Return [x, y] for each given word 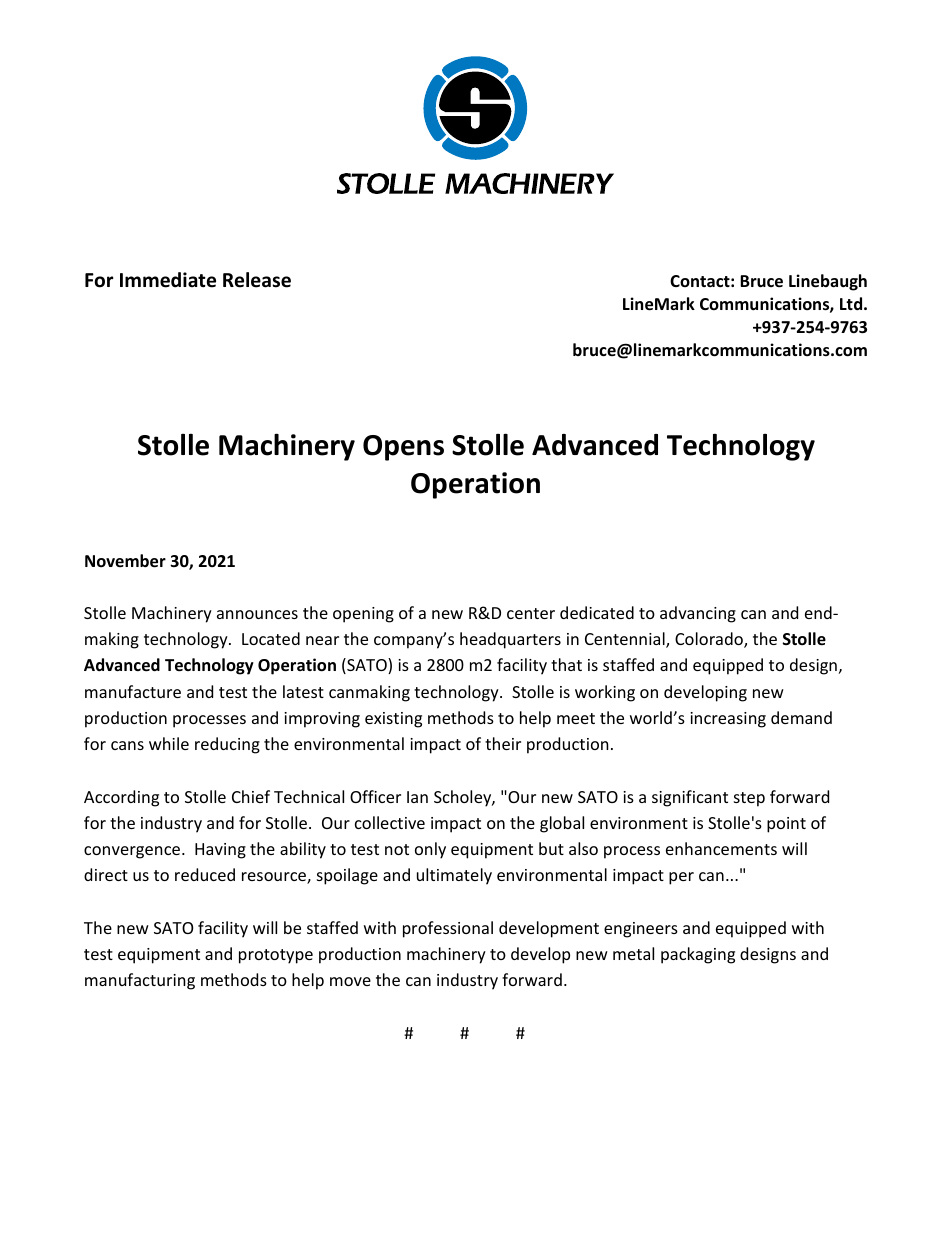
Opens [403, 448]
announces [257, 614]
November [125, 561]
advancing [698, 614]
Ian [417, 797]
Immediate [168, 280]
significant [690, 798]
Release [257, 280]
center [531, 613]
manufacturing [140, 981]
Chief [251, 796]
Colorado [710, 640]
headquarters [510, 640]
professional [448, 929]
